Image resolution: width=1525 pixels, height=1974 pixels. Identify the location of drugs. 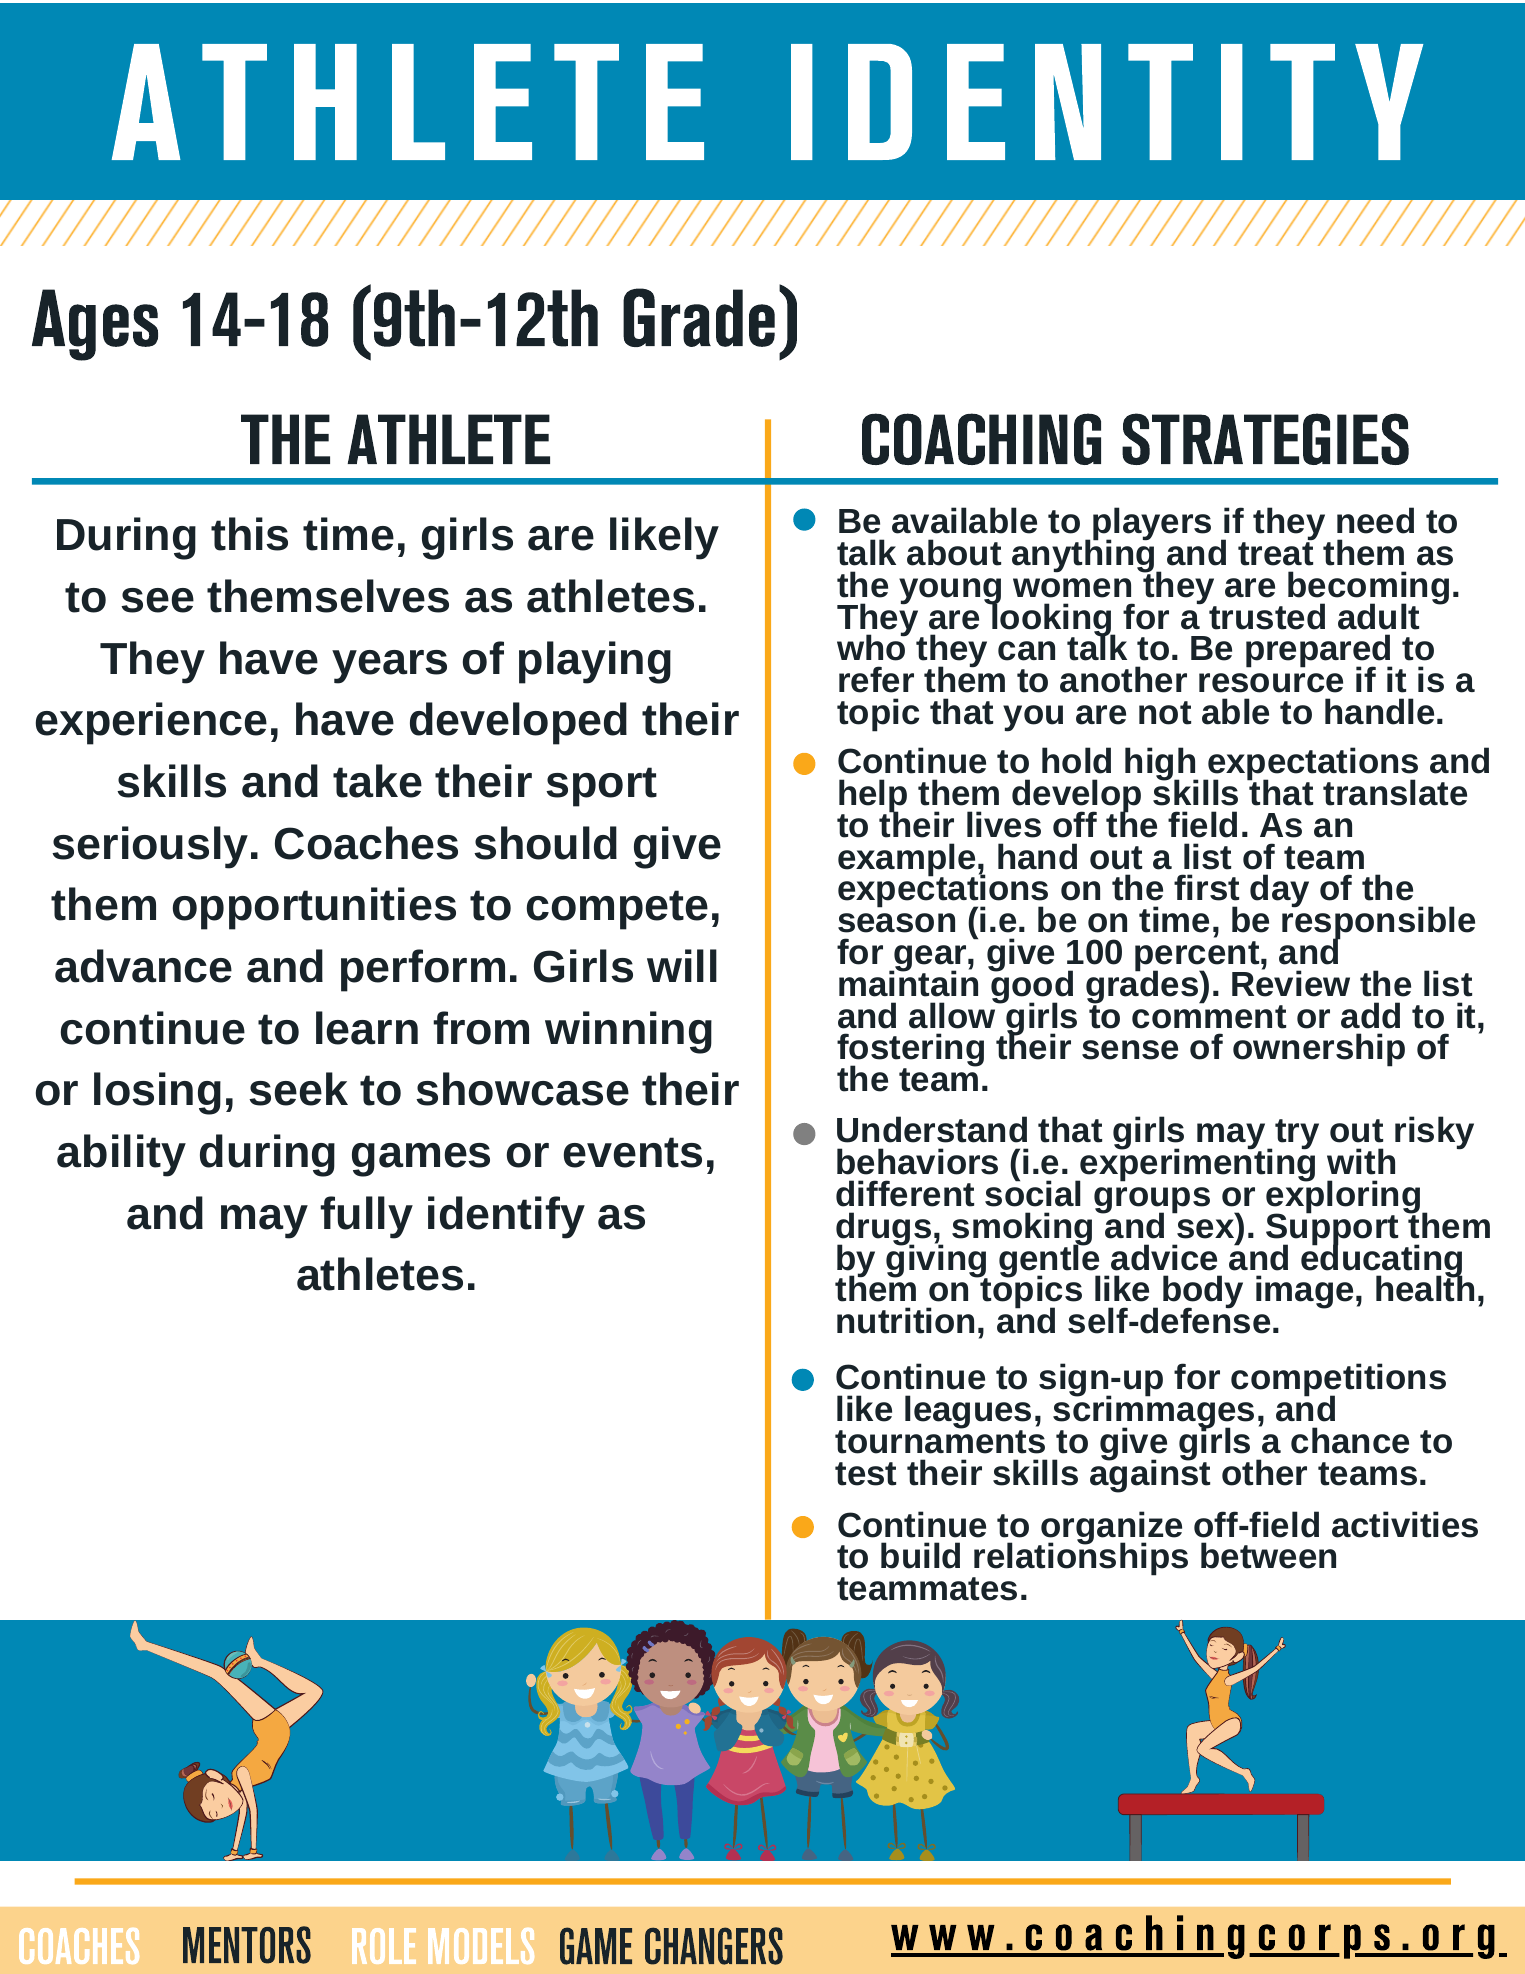
(883, 1230).
